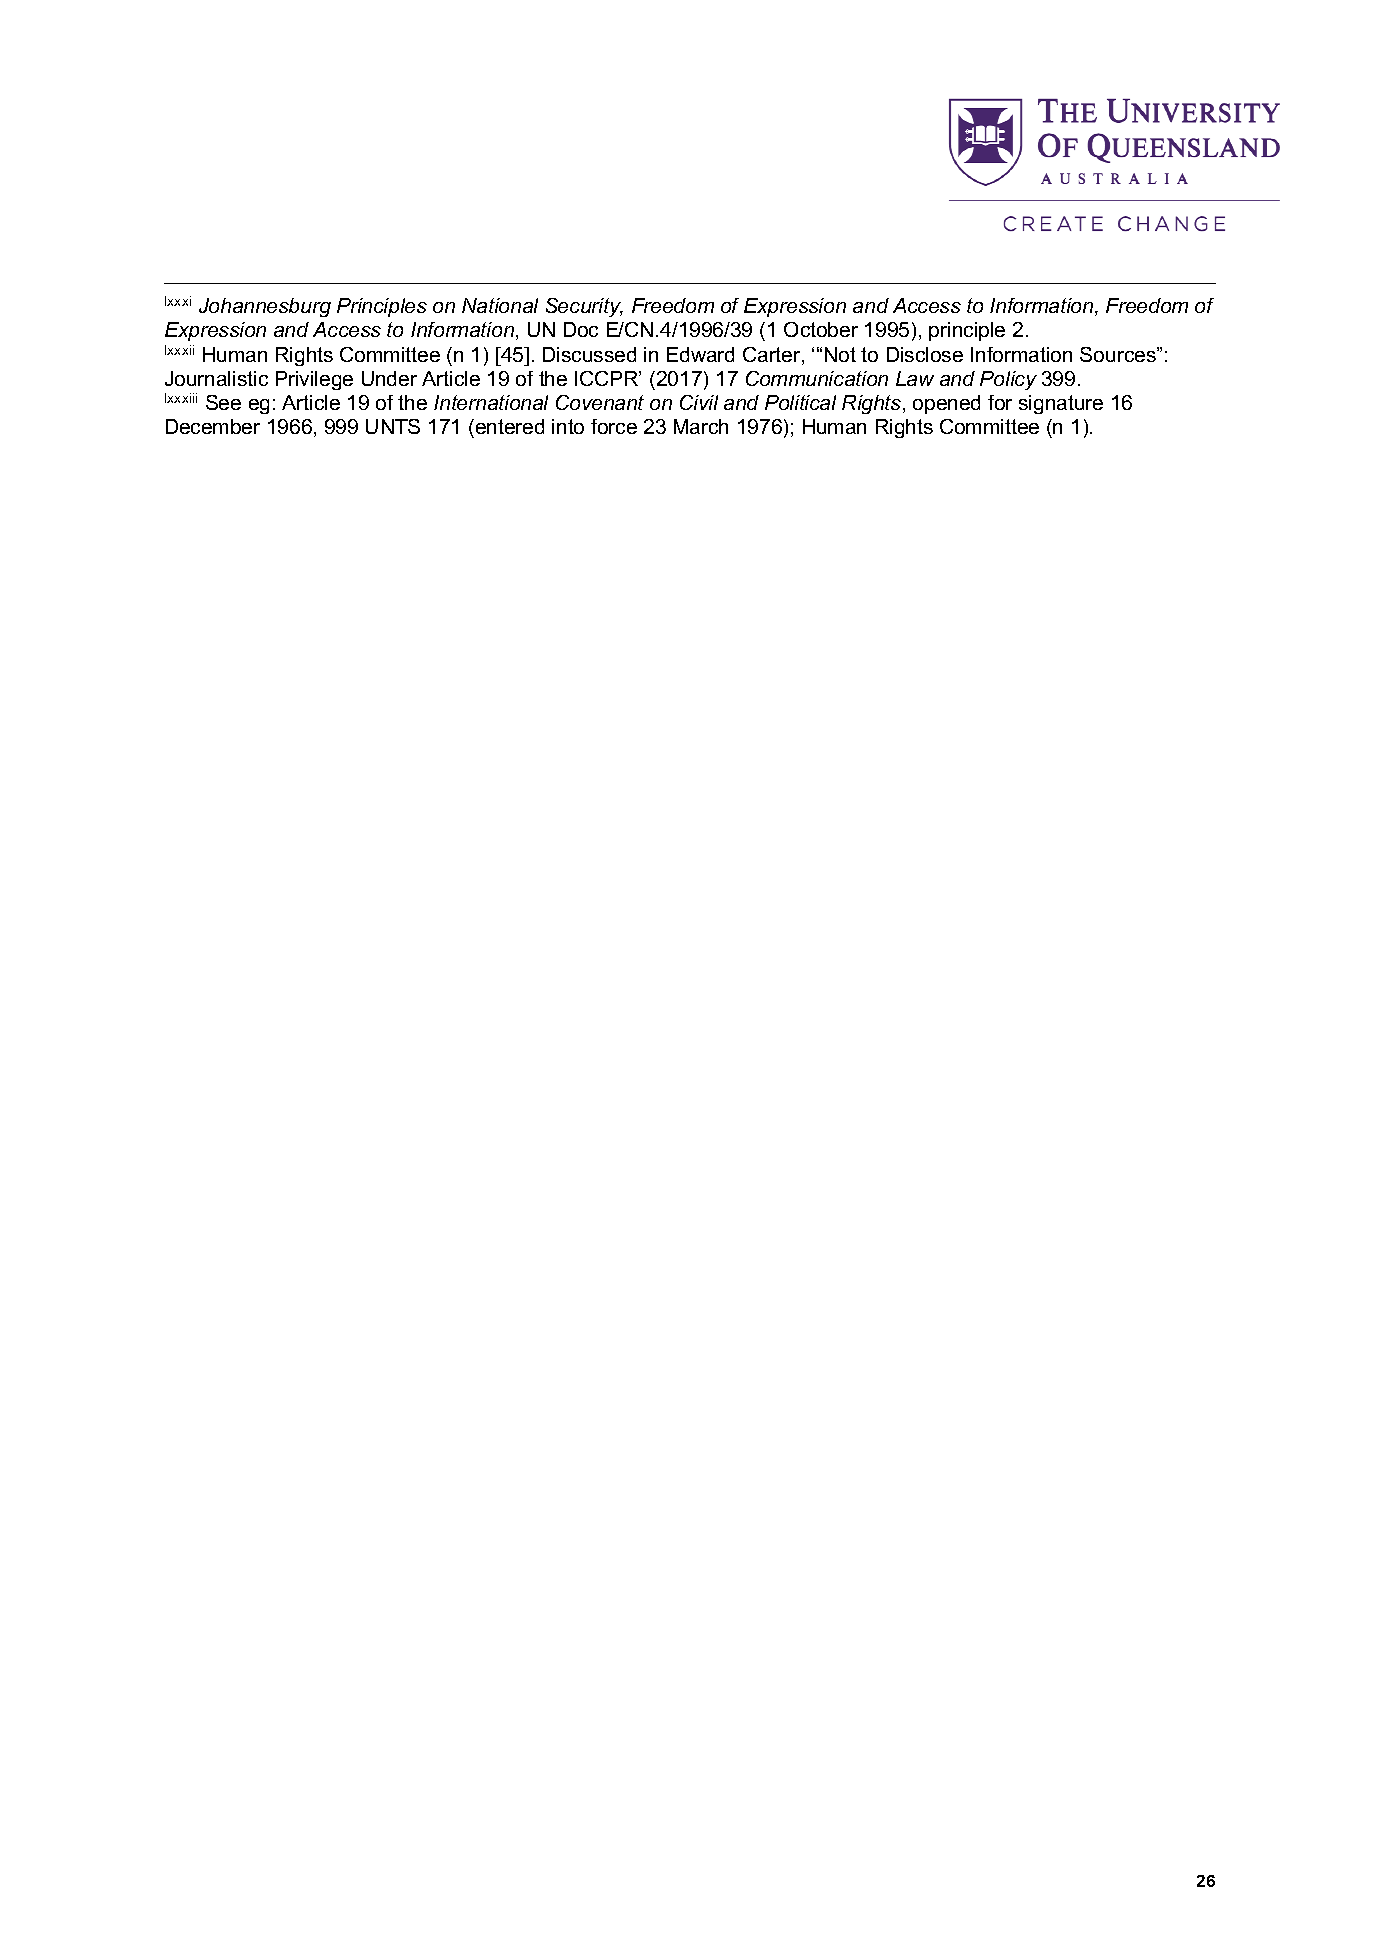  What do you see at coordinates (265, 307) in the screenshot?
I see `Johannesburg` at bounding box center [265, 307].
